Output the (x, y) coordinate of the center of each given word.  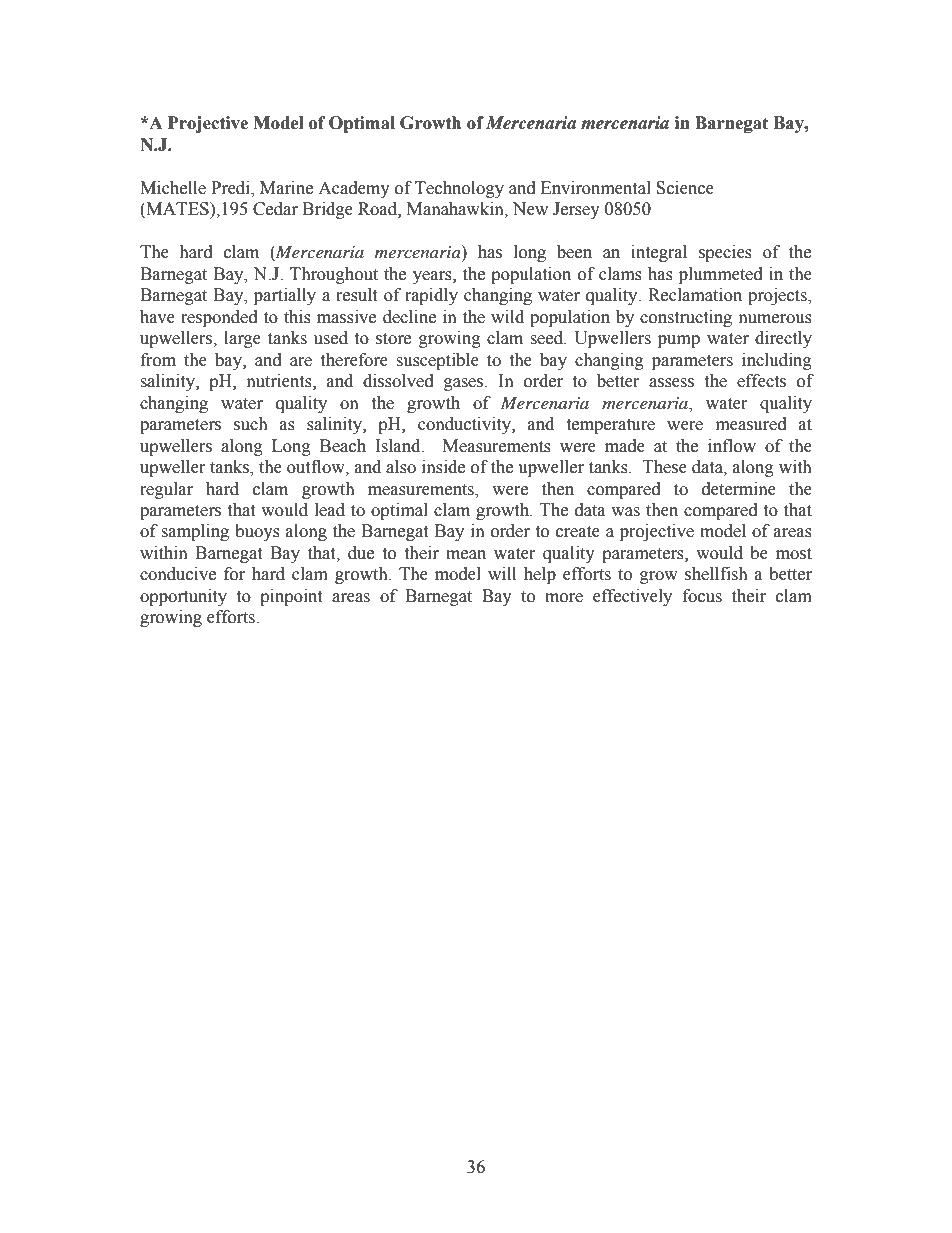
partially (285, 296)
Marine (286, 188)
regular (166, 490)
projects (778, 296)
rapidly (431, 296)
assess (671, 383)
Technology (459, 189)
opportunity (183, 597)
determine (739, 489)
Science (685, 188)
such (251, 424)
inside (443, 467)
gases (465, 384)
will (502, 573)
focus (702, 596)
